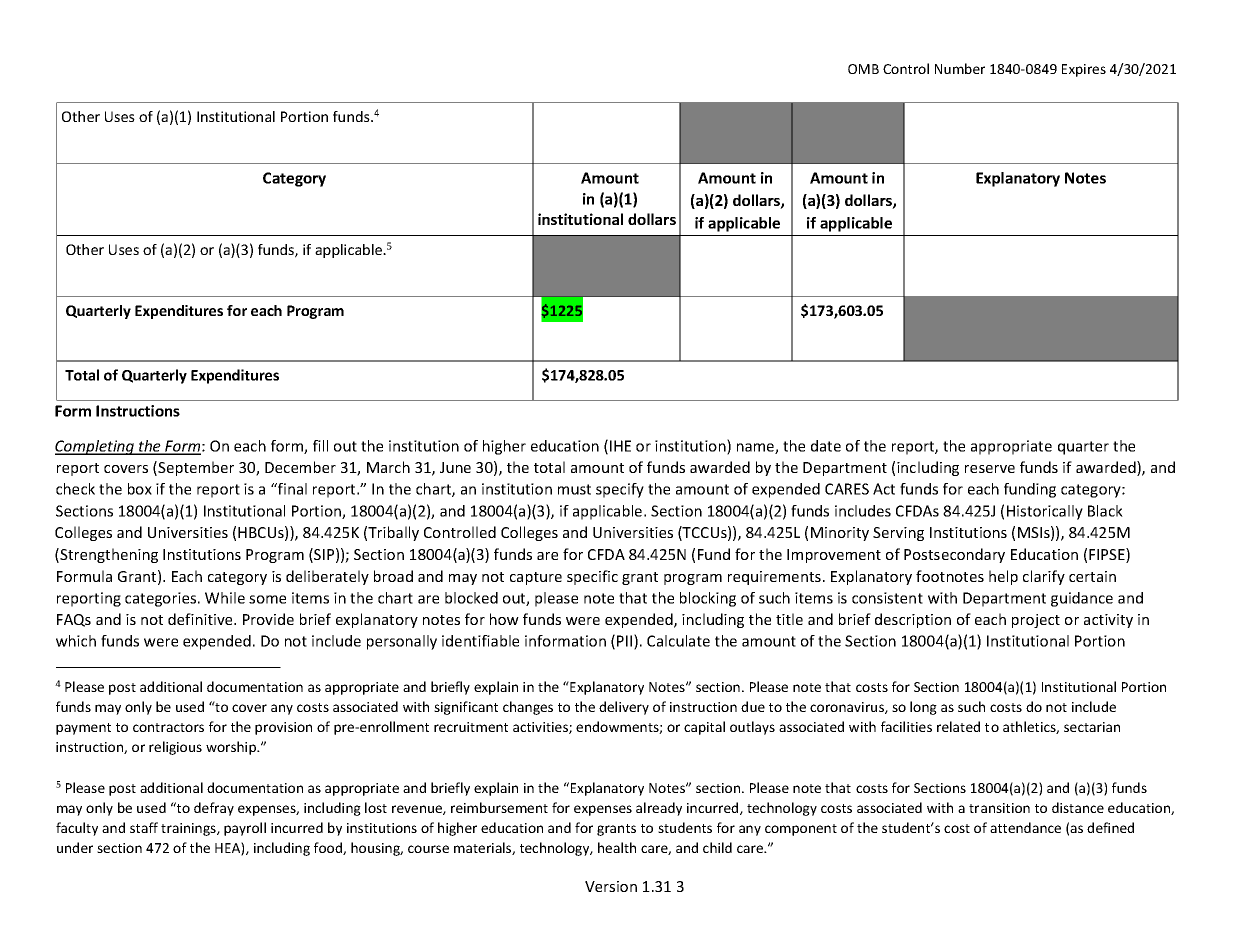 This image has width=1233, height=952. What do you see at coordinates (189, 829) in the image?
I see `trainings` at bounding box center [189, 829].
